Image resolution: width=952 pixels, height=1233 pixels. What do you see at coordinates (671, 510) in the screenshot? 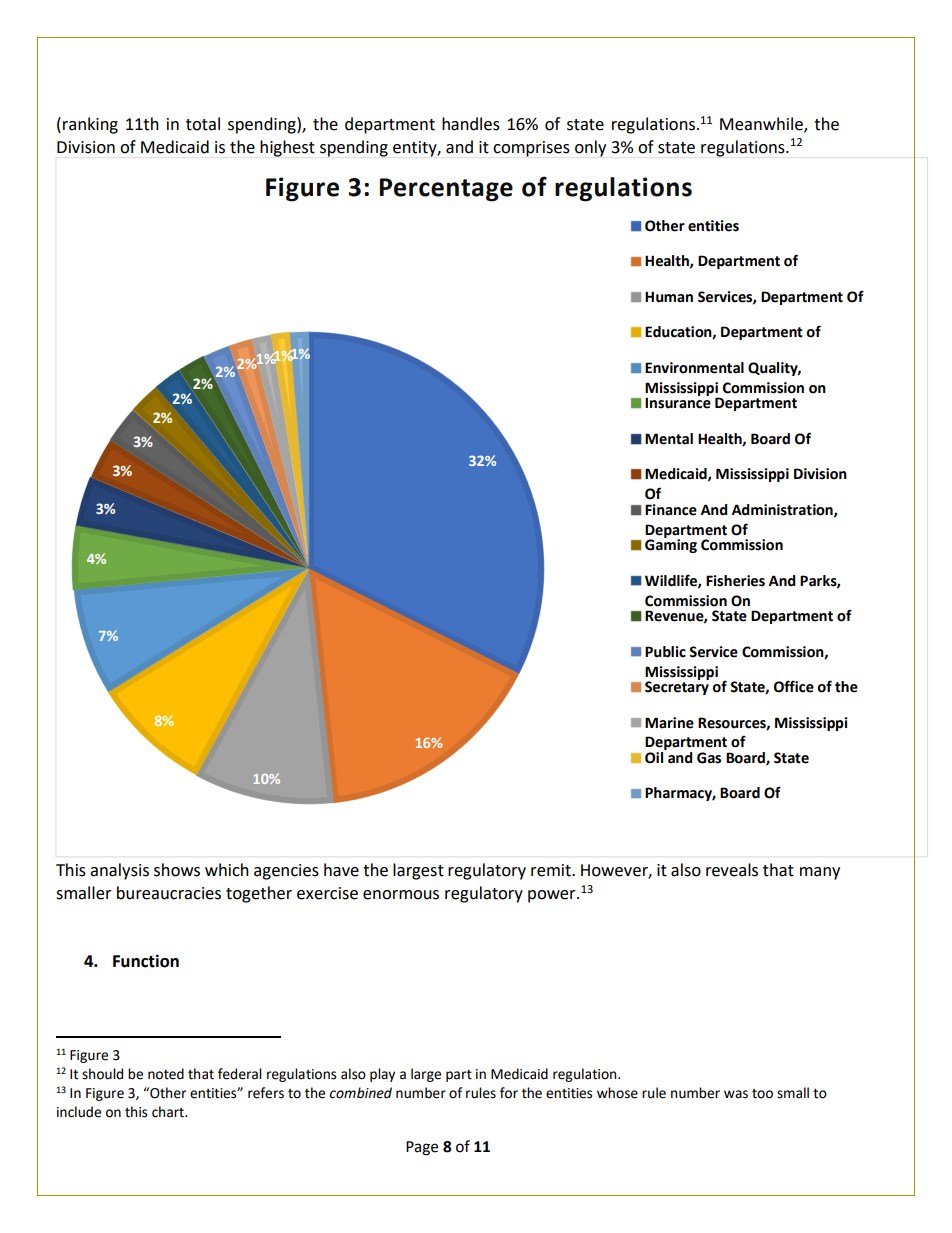
I see `Finance` at bounding box center [671, 510].
